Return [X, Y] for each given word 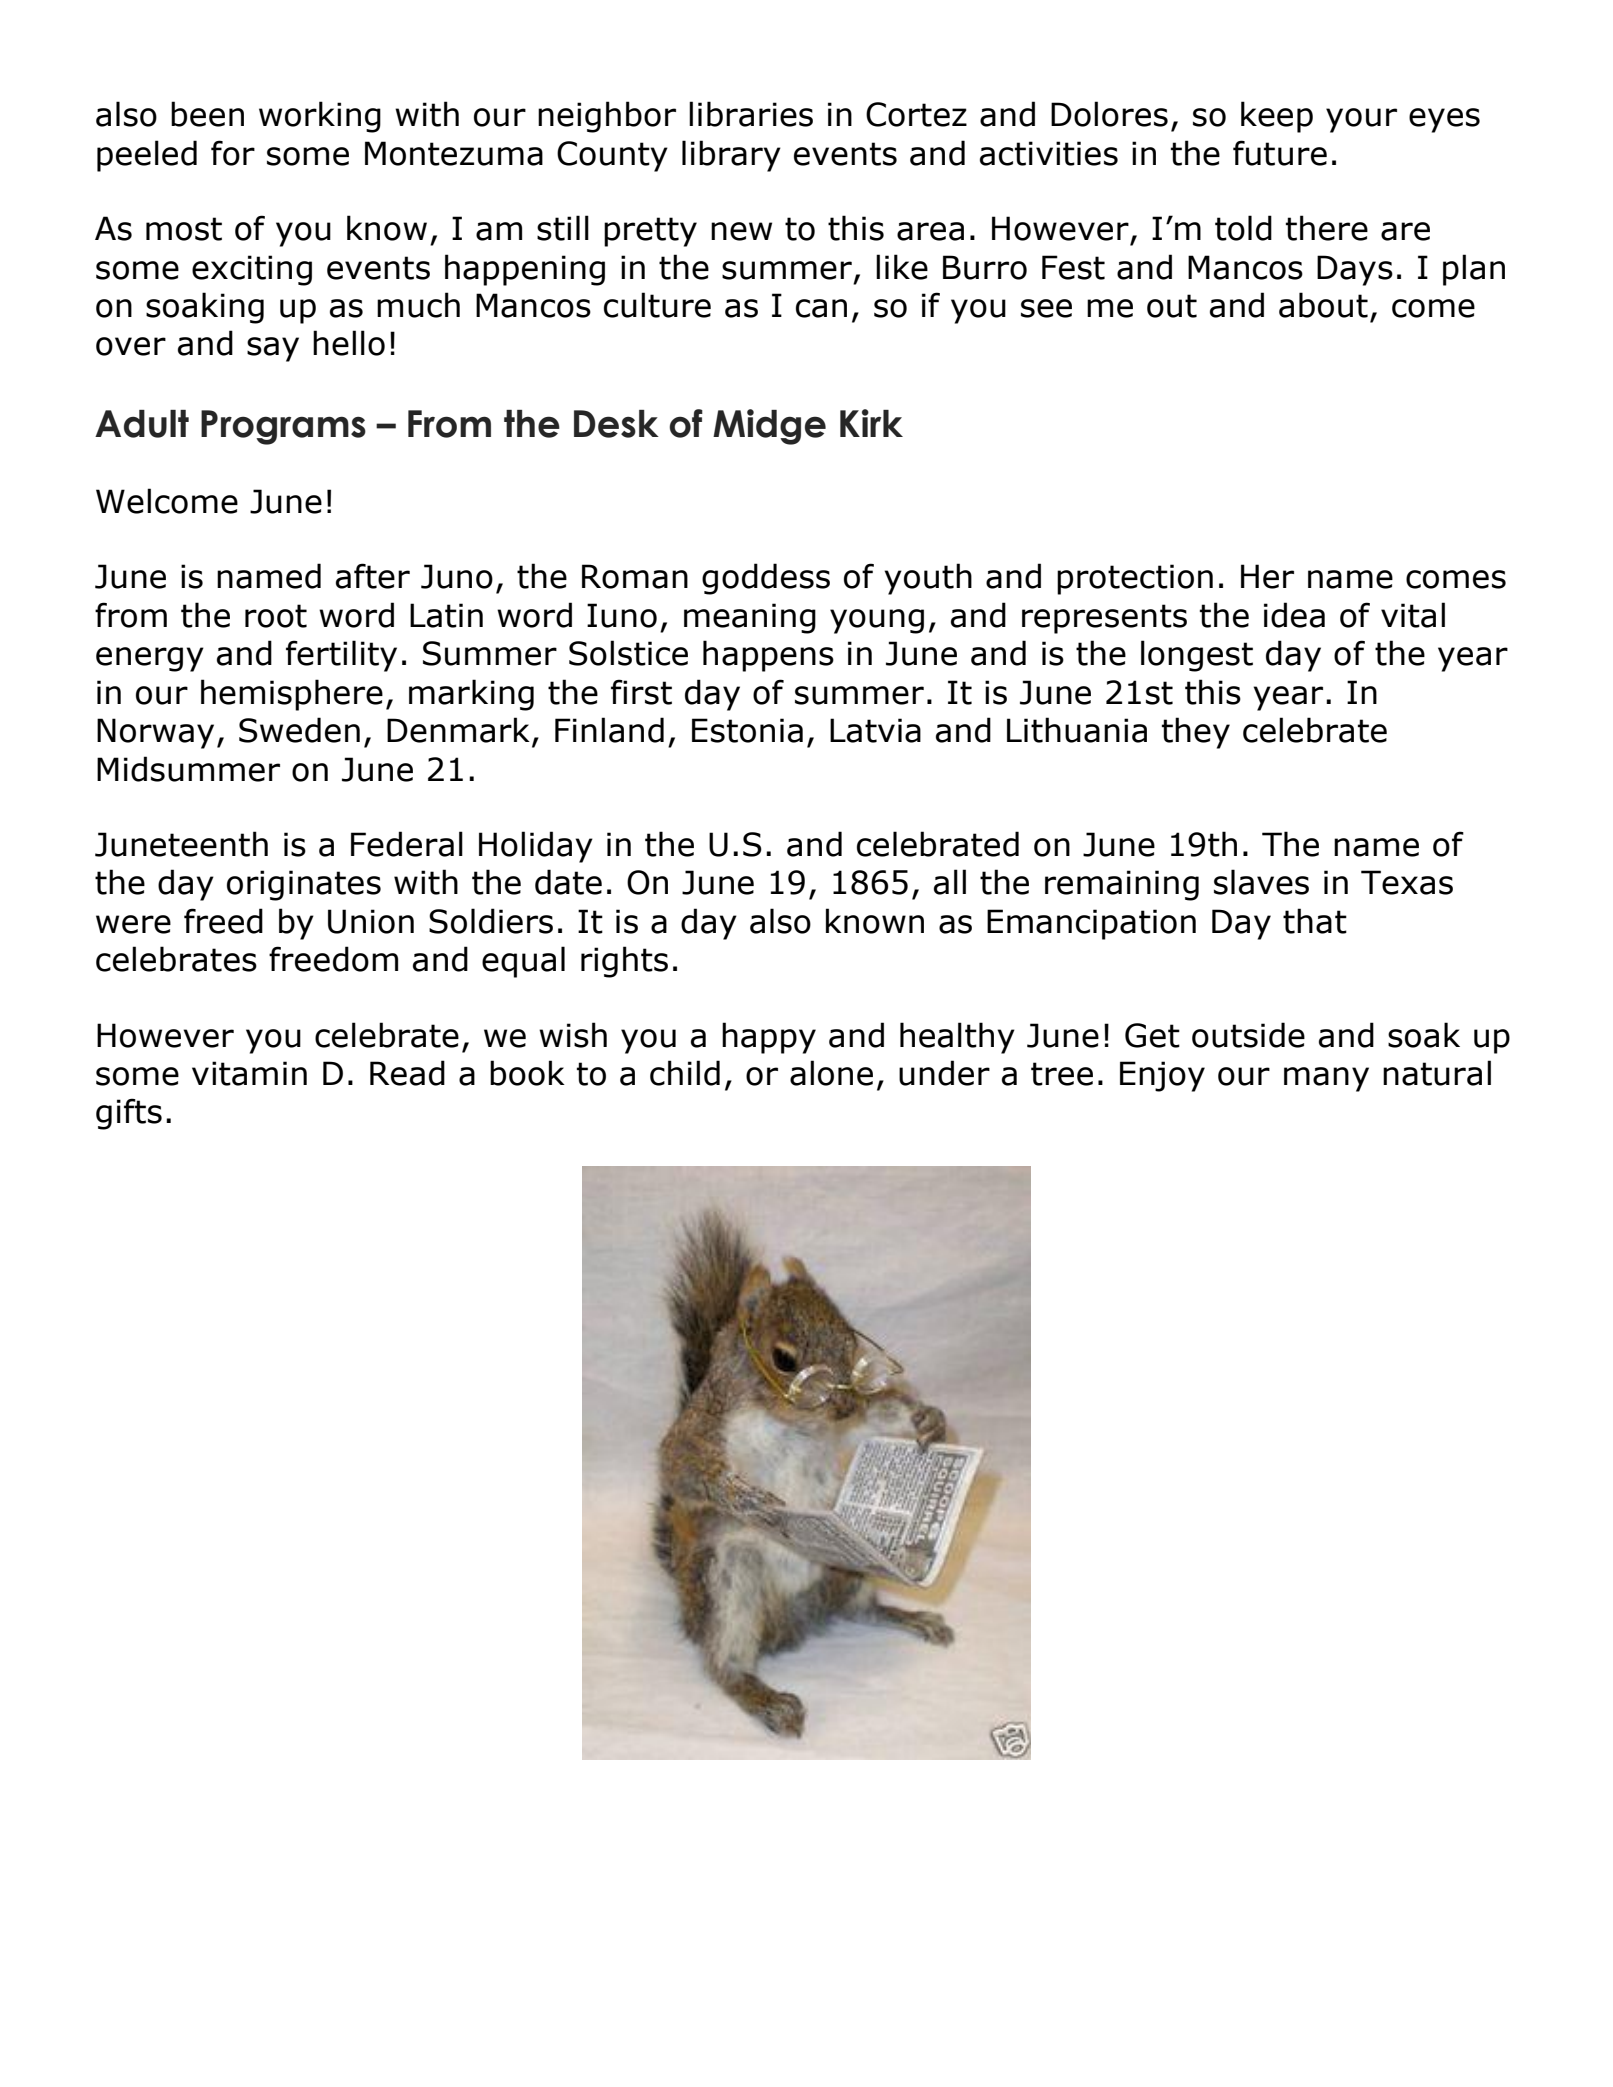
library [731, 156]
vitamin [249, 1073]
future [1280, 153]
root [276, 616]
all [950, 882]
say [273, 349]
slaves [1261, 882]
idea [1294, 615]
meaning [750, 618]
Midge [769, 427]
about [1323, 305]
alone [831, 1073]
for [233, 153]
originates [304, 885]
